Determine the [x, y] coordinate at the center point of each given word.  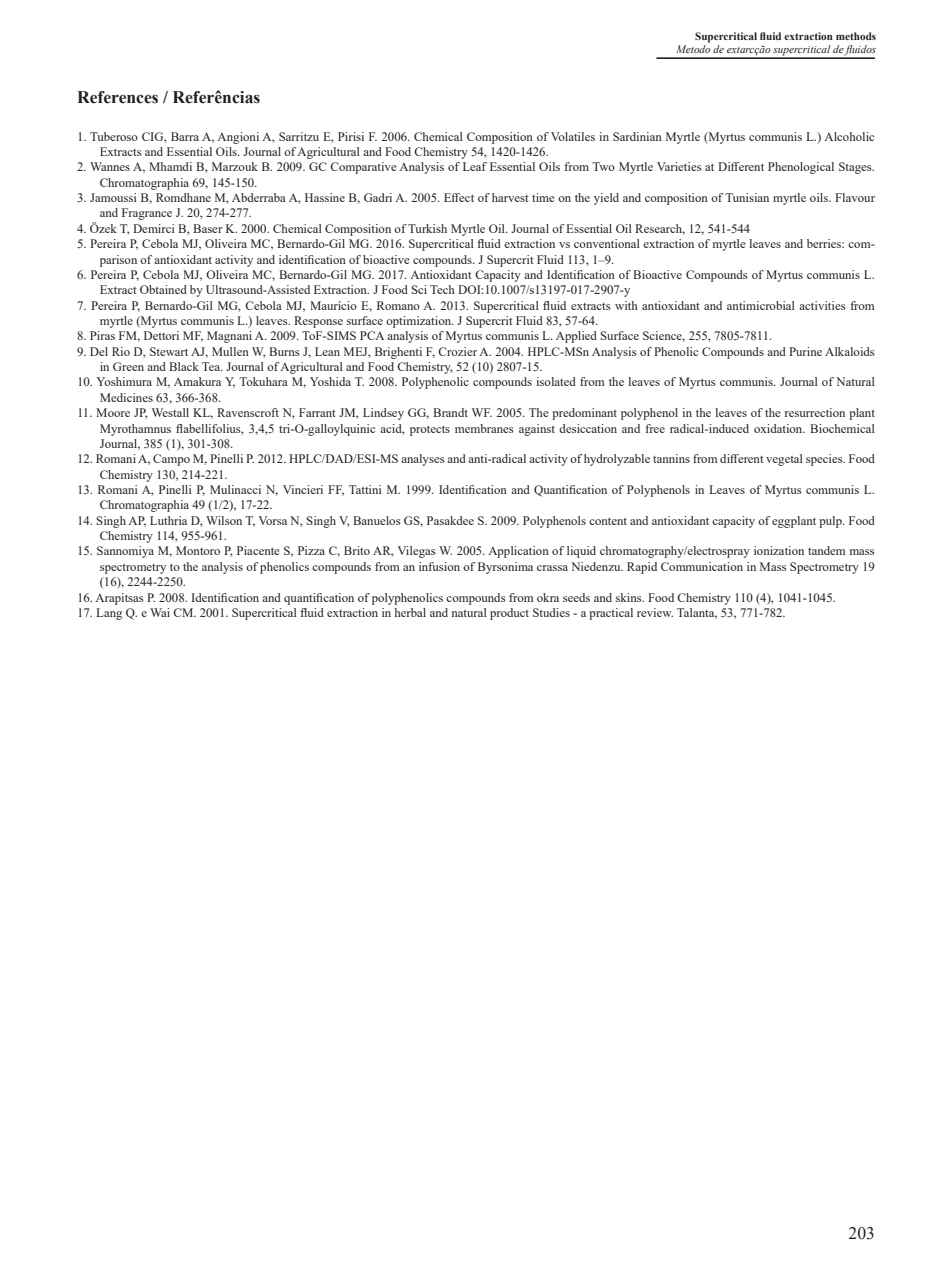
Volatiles [573, 136]
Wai [160, 612]
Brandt [450, 412]
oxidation [779, 428]
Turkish [427, 228]
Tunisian [747, 197]
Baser [208, 228]
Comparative [363, 168]
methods [856, 36]
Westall [170, 412]
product [509, 614]
